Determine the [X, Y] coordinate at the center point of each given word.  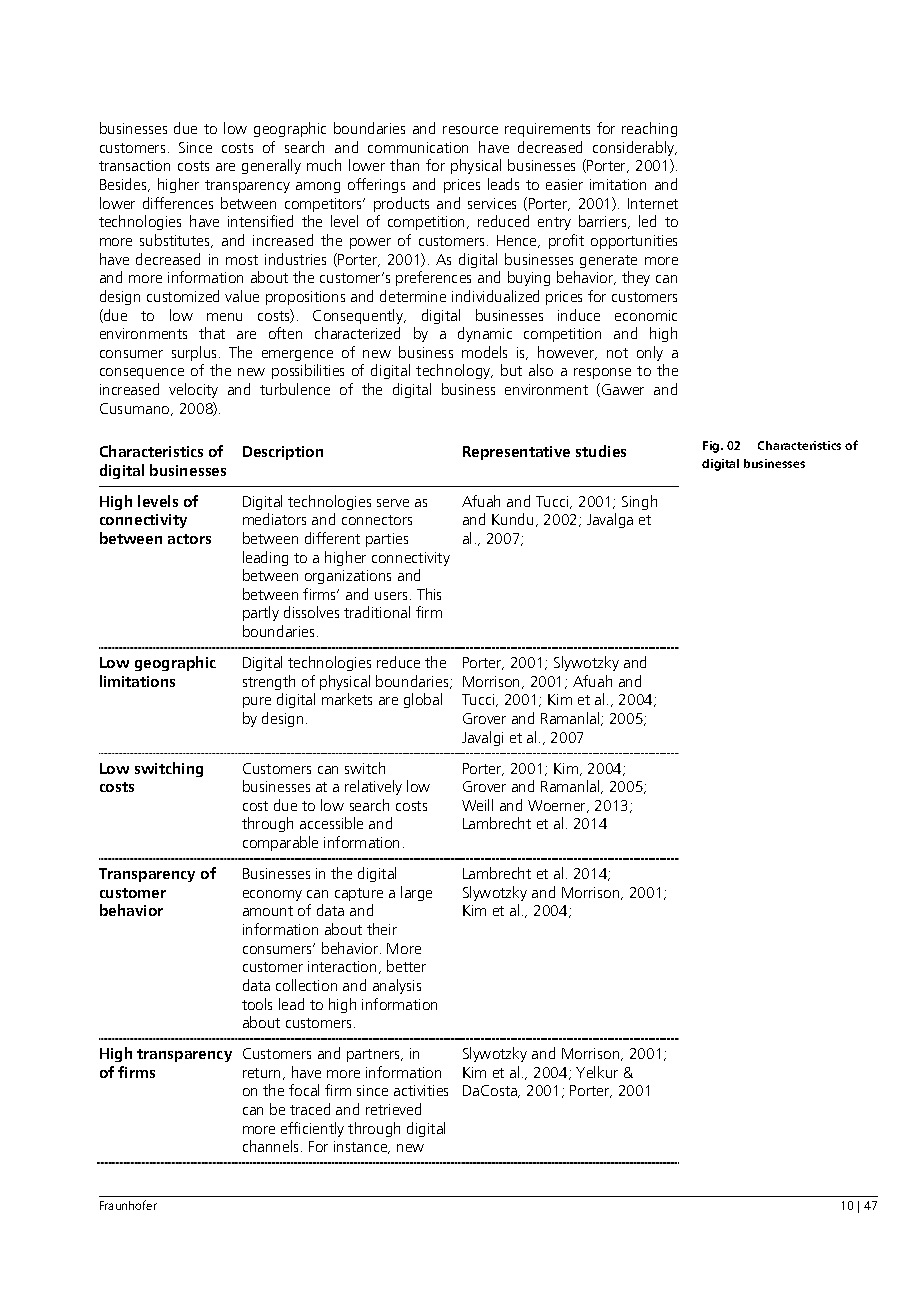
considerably [635, 148]
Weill [477, 805]
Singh [639, 502]
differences [178, 203]
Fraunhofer [128, 1205]
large [416, 893]
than [404, 165]
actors [189, 539]
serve [393, 503]
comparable [280, 843]
